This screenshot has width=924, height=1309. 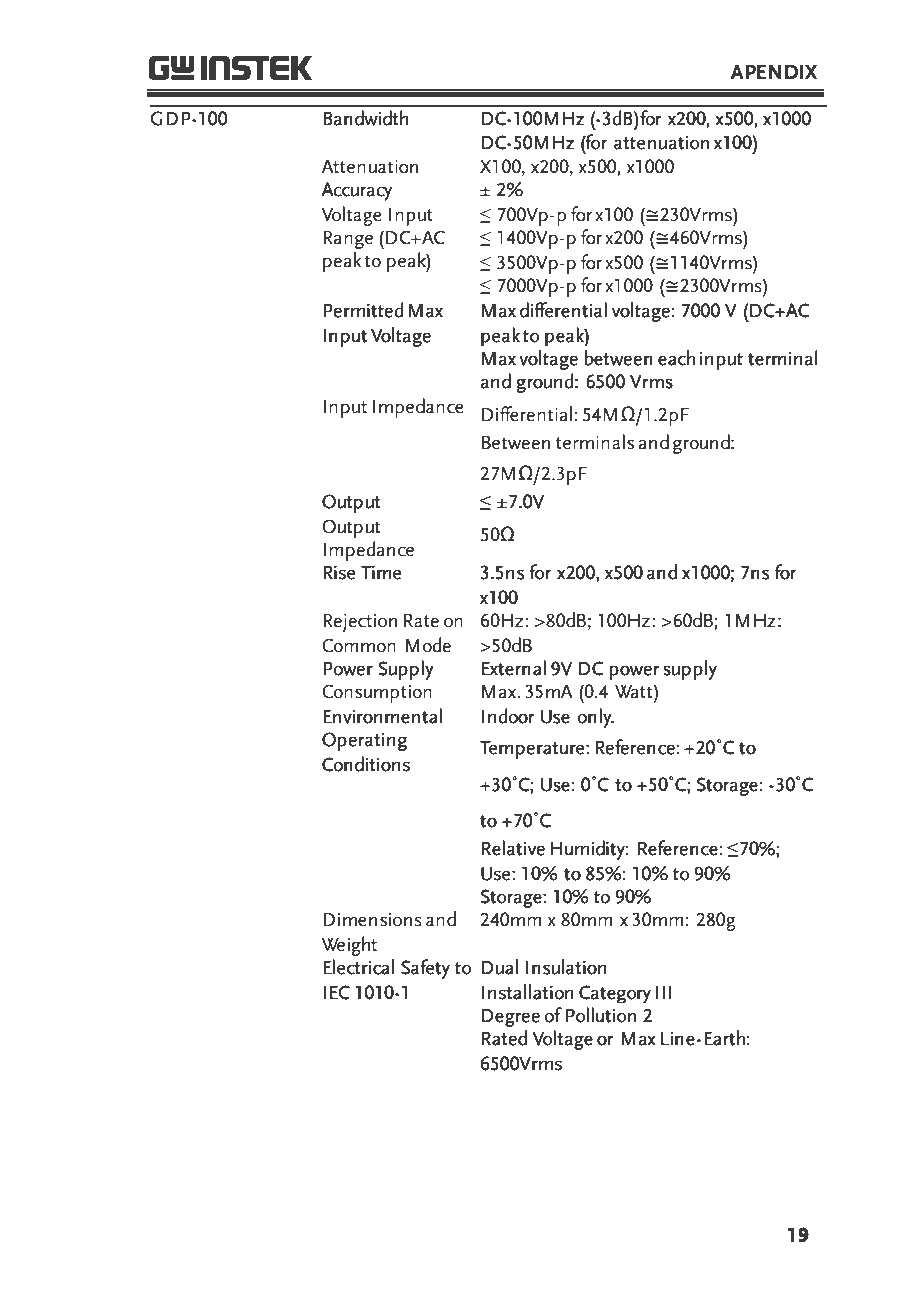 What do you see at coordinates (428, 645) in the screenshot?
I see `Mode` at bounding box center [428, 645].
